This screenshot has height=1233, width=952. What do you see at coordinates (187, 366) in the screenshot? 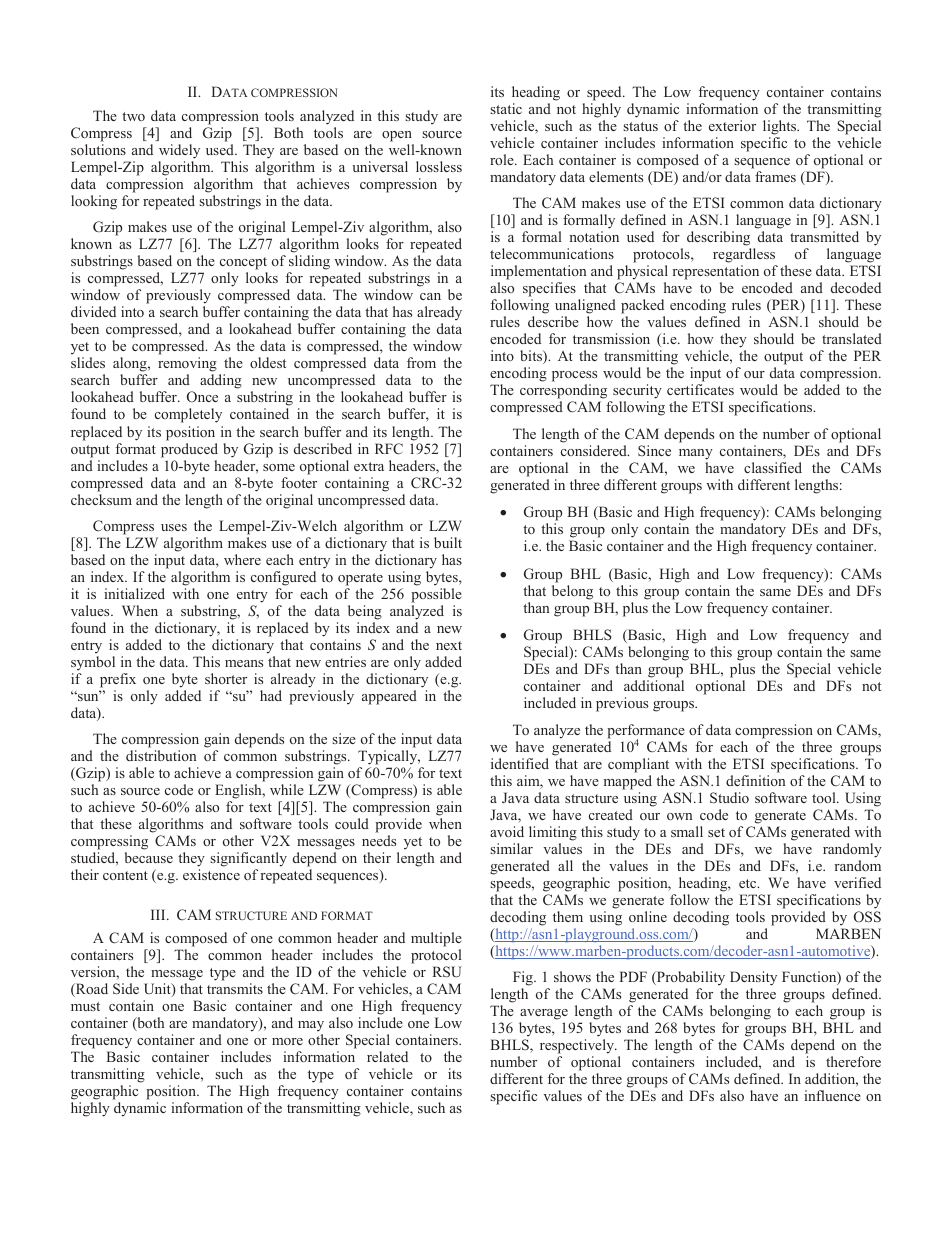
I see `removing` at bounding box center [187, 366].
